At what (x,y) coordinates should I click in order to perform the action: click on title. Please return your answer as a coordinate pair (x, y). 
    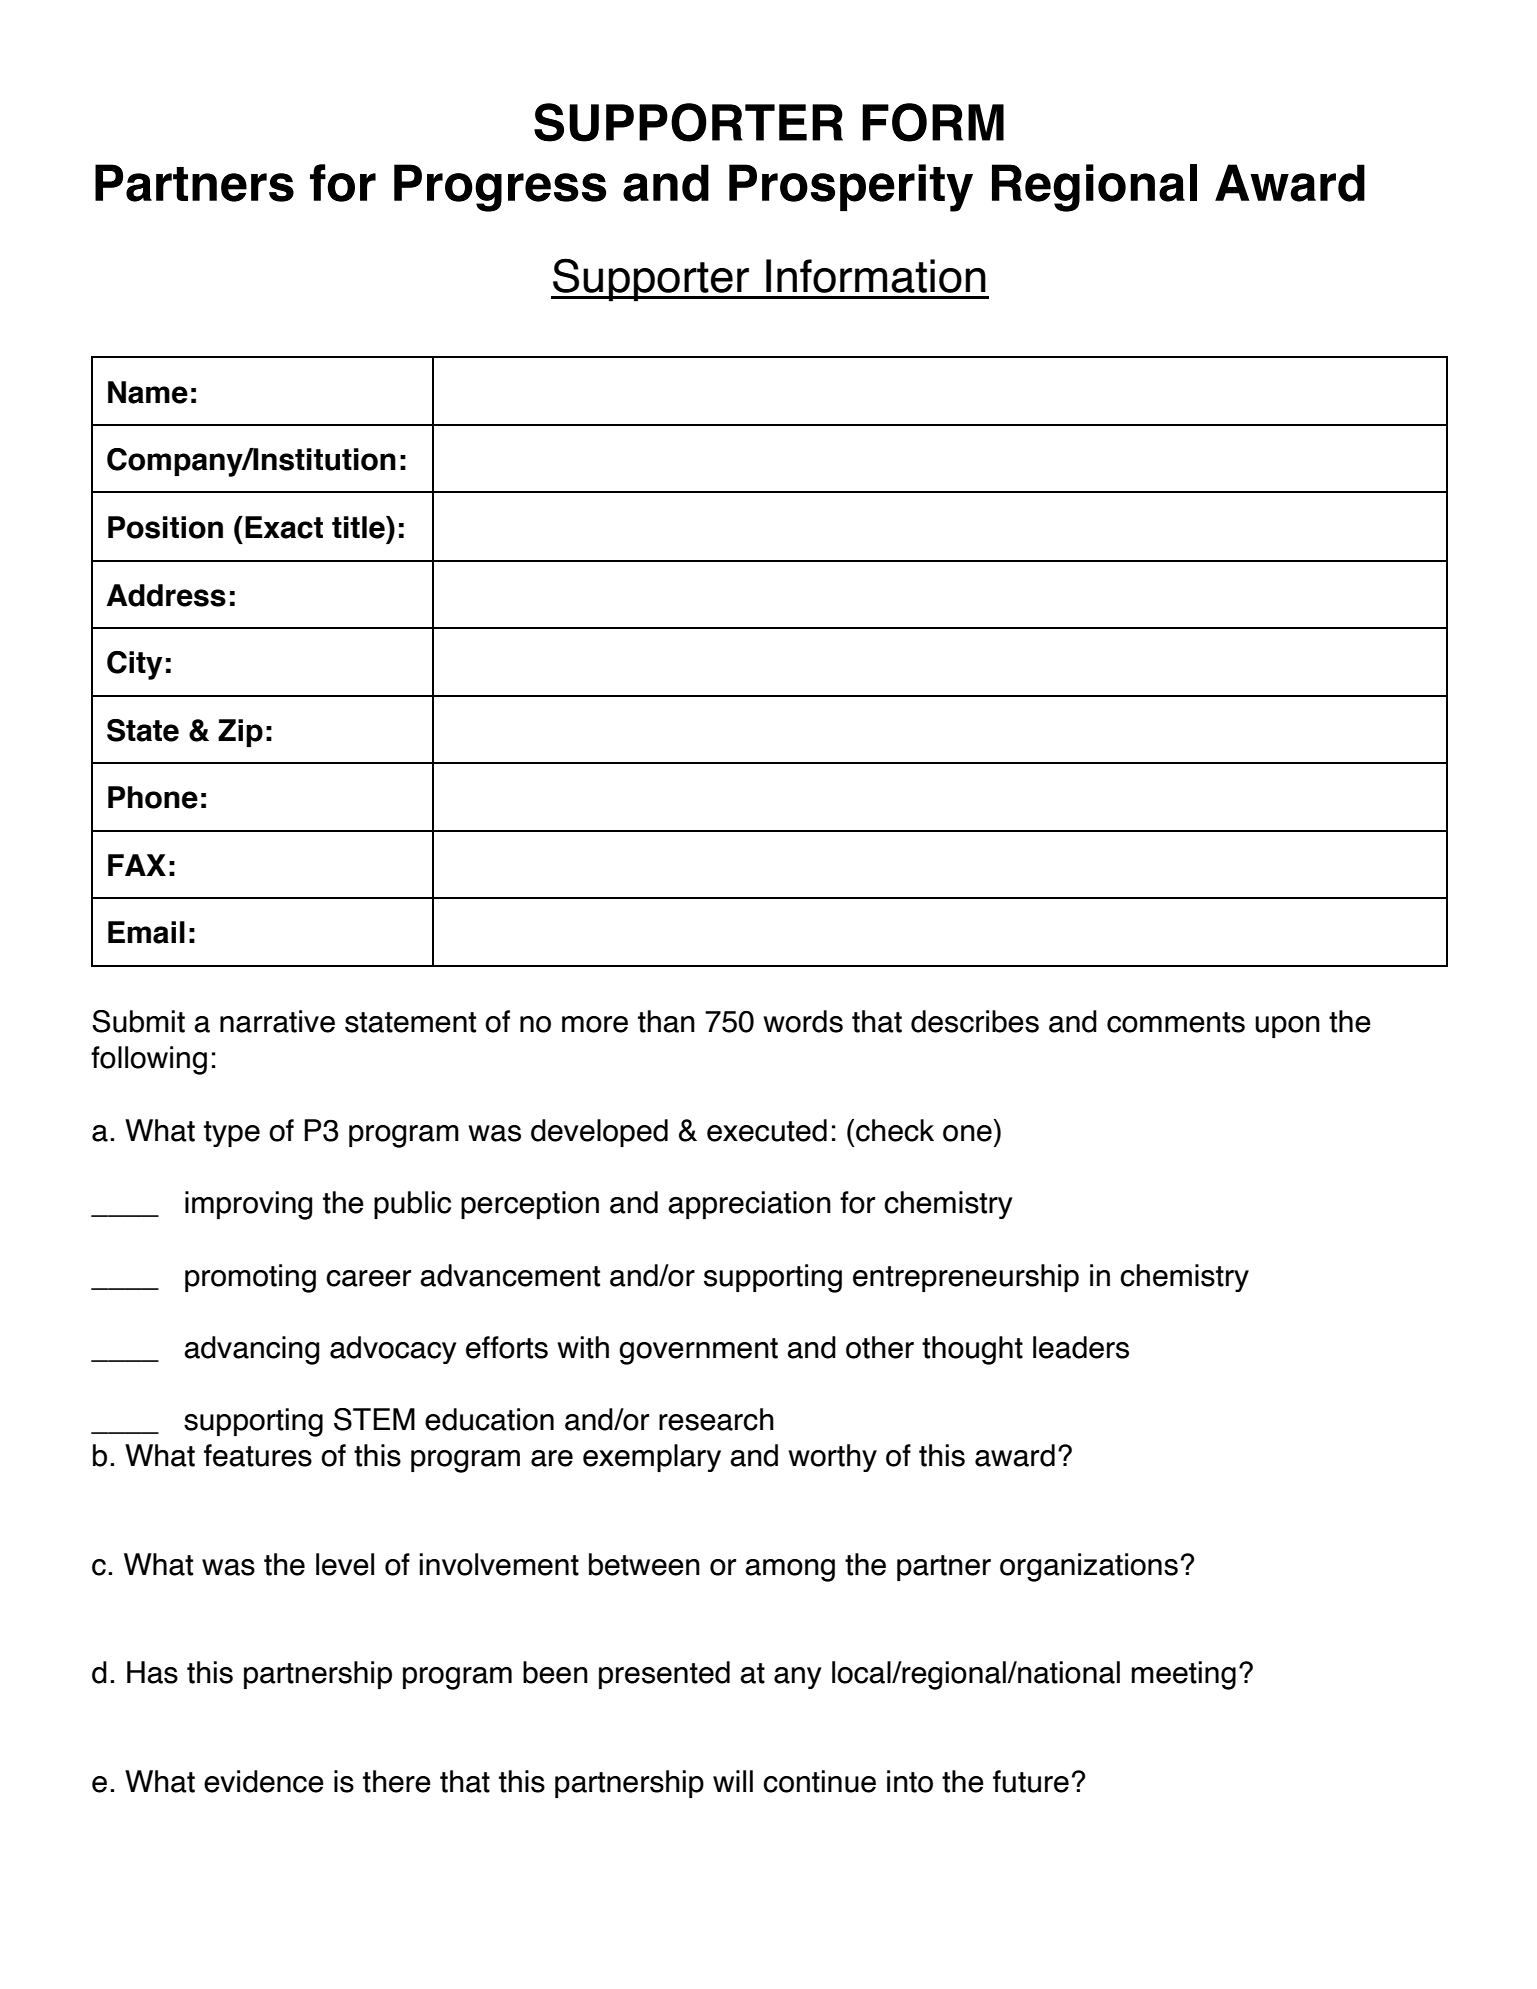
    Looking at the image, I should click on (359, 527).
